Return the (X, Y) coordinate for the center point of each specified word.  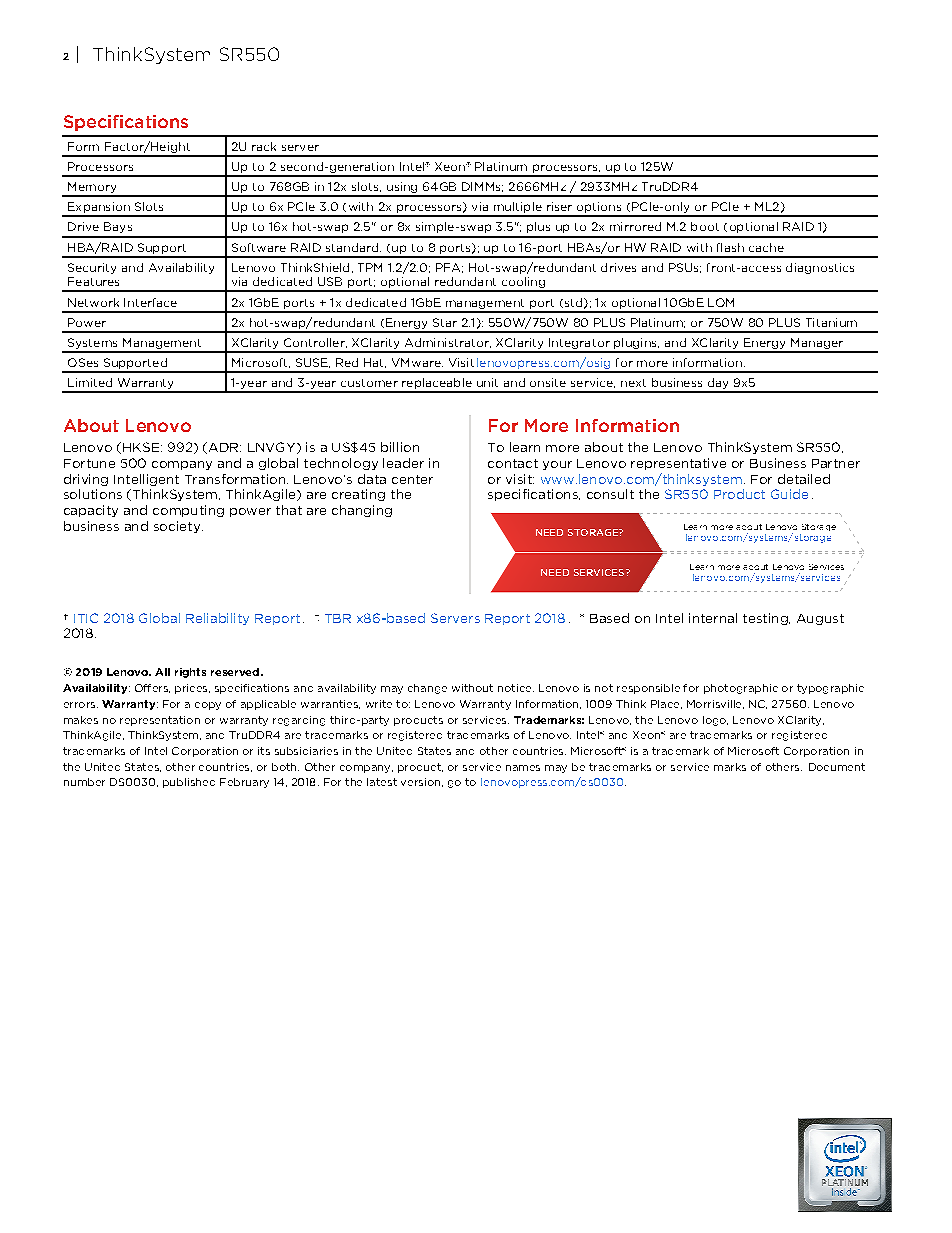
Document (837, 767)
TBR (338, 618)
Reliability (217, 619)
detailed (804, 479)
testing (766, 619)
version (420, 782)
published (189, 783)
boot (705, 226)
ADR (223, 448)
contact (513, 463)
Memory (92, 189)
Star (445, 322)
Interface (150, 302)
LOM (721, 302)
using (402, 189)
